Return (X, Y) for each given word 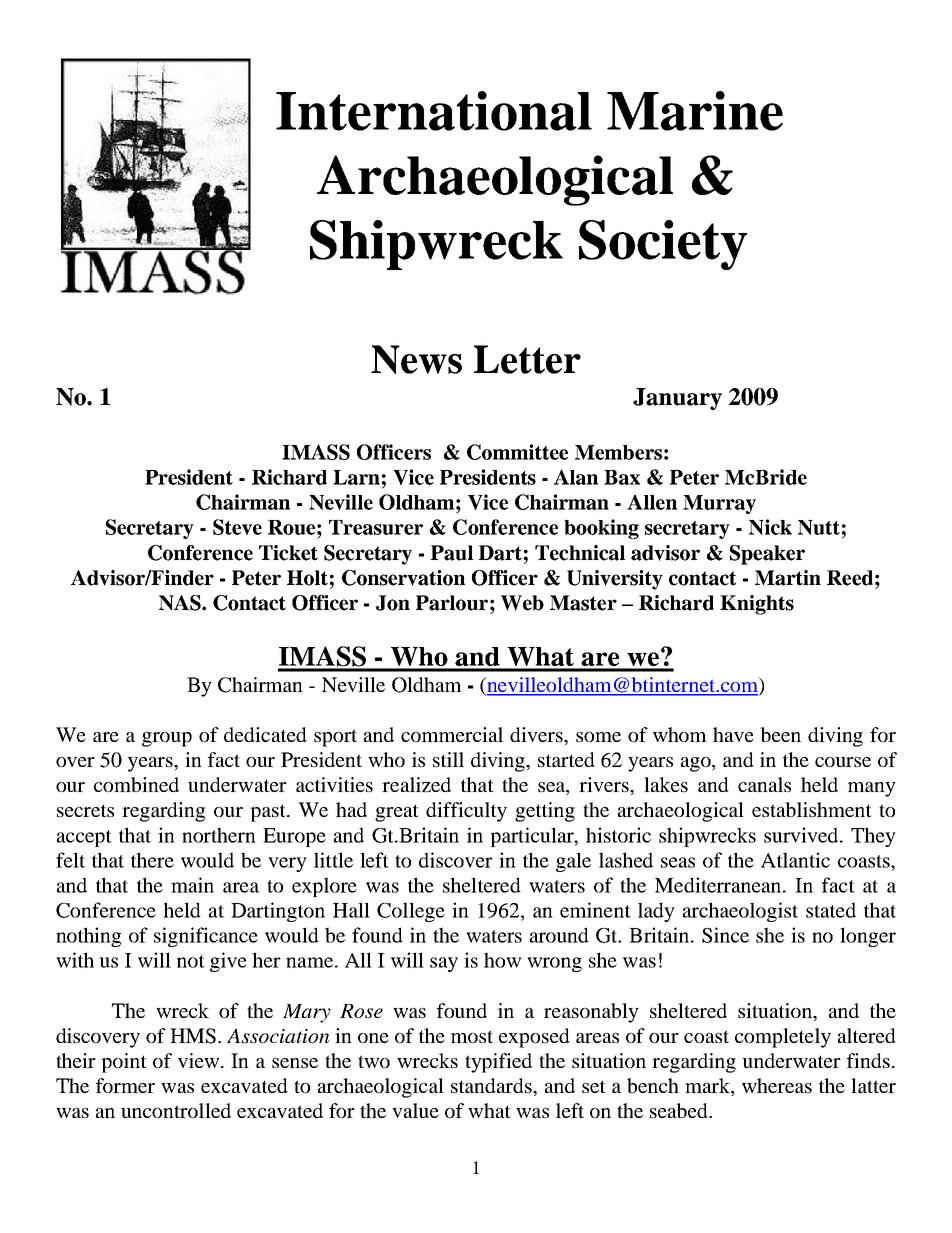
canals (764, 784)
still (448, 759)
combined (136, 784)
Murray (719, 504)
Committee (517, 452)
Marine (695, 111)
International (434, 111)
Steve (237, 527)
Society (663, 245)
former (125, 1085)
